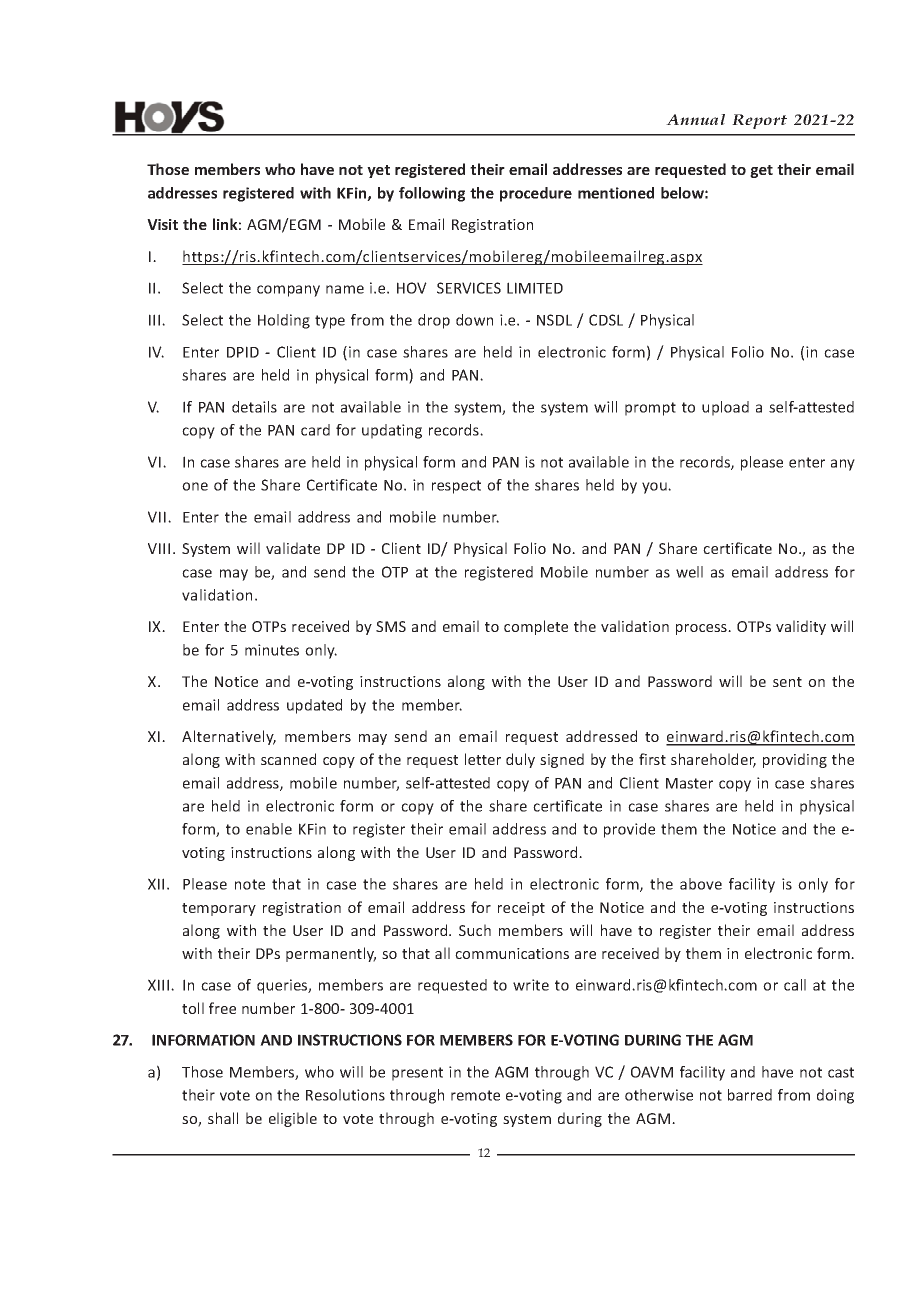 The width and height of the screenshot is (924, 1308). What do you see at coordinates (288, 759) in the screenshot?
I see `scanned` at bounding box center [288, 759].
